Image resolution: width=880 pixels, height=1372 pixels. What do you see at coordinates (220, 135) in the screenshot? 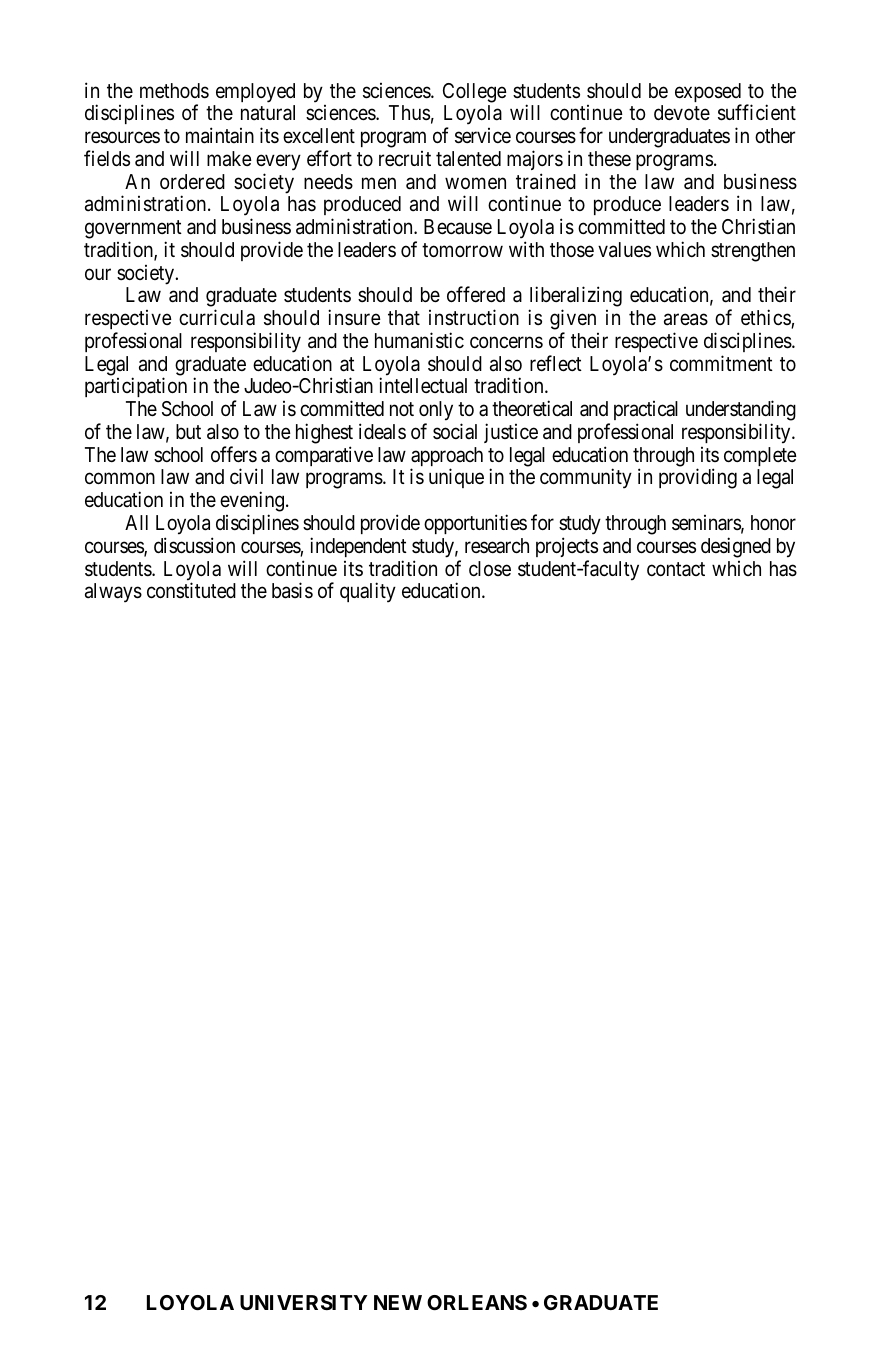
I see `maintain` at bounding box center [220, 135].
